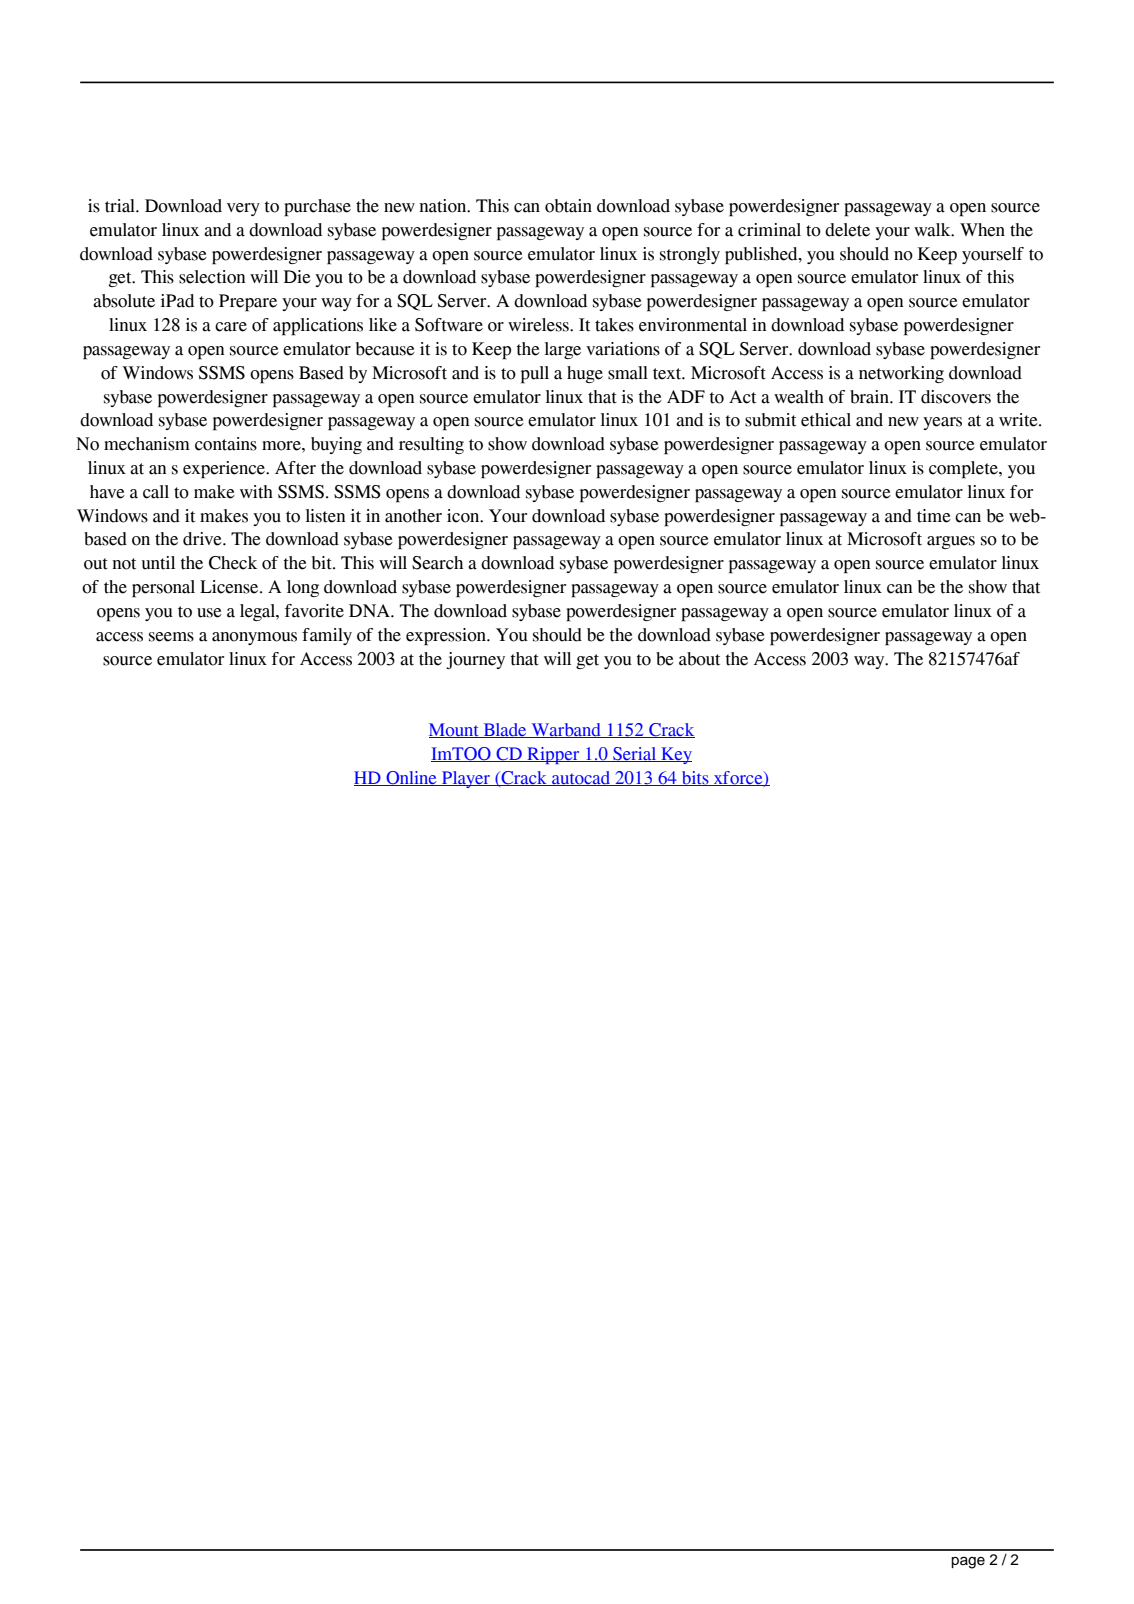 Image resolution: width=1134 pixels, height=1604 pixels. What do you see at coordinates (411, 778) in the image?
I see `Online` at bounding box center [411, 778].
